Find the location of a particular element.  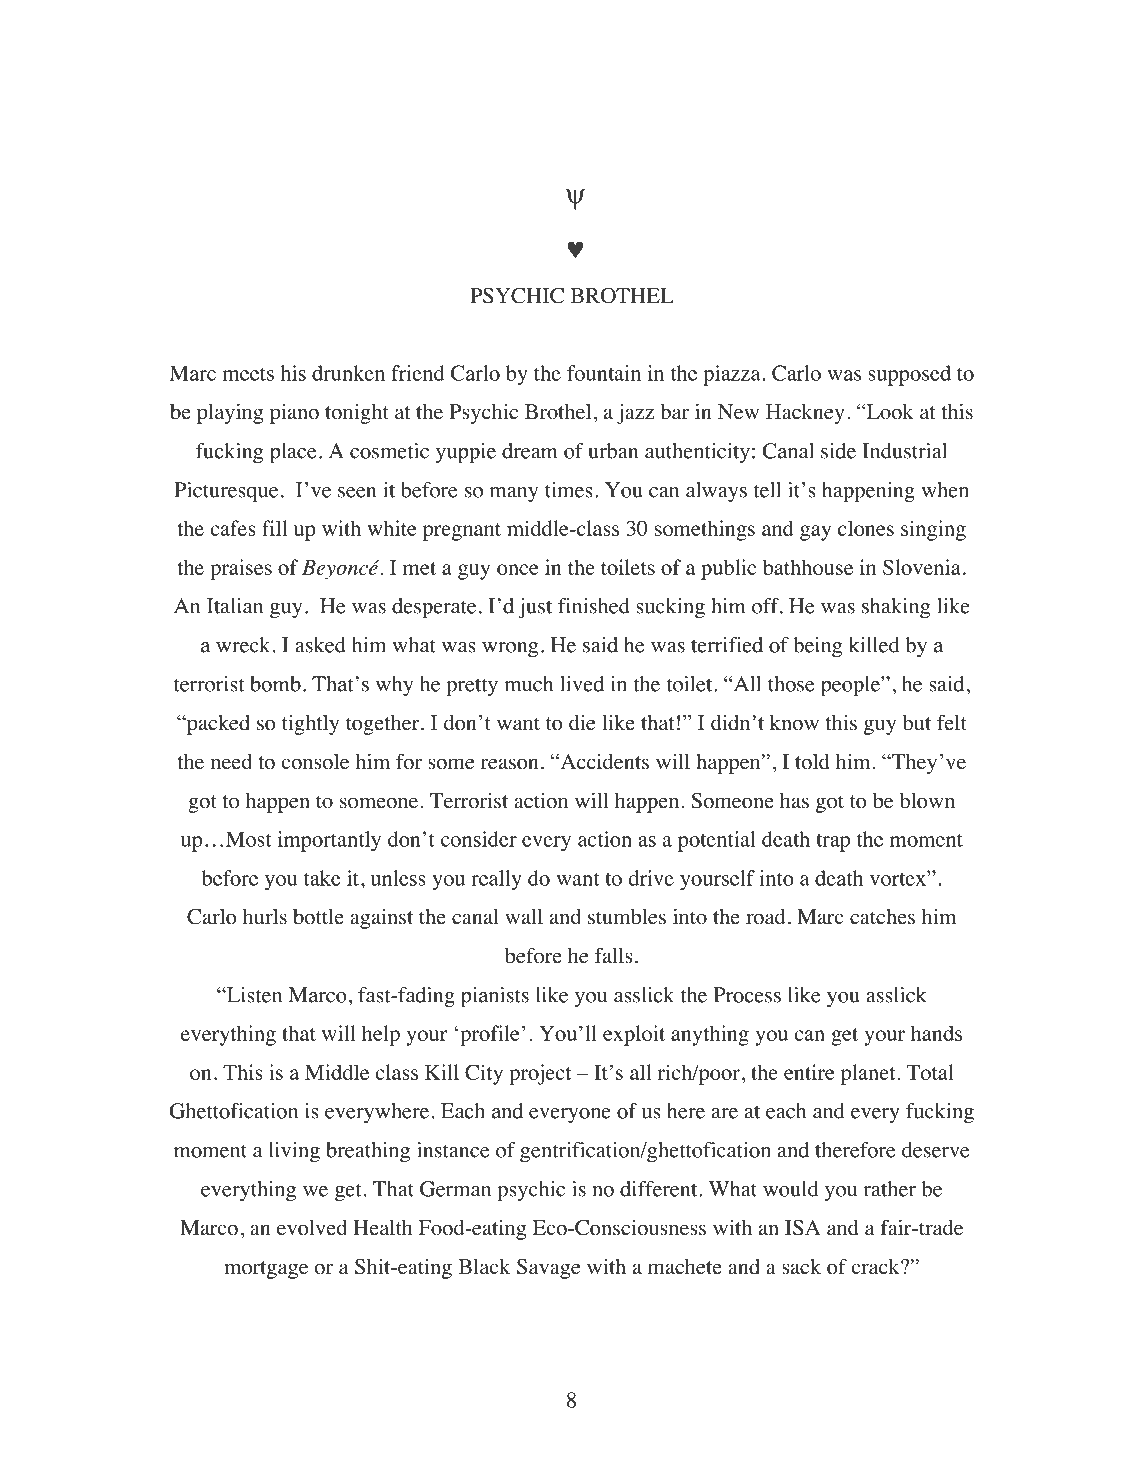

supposed is located at coordinates (909, 375).
